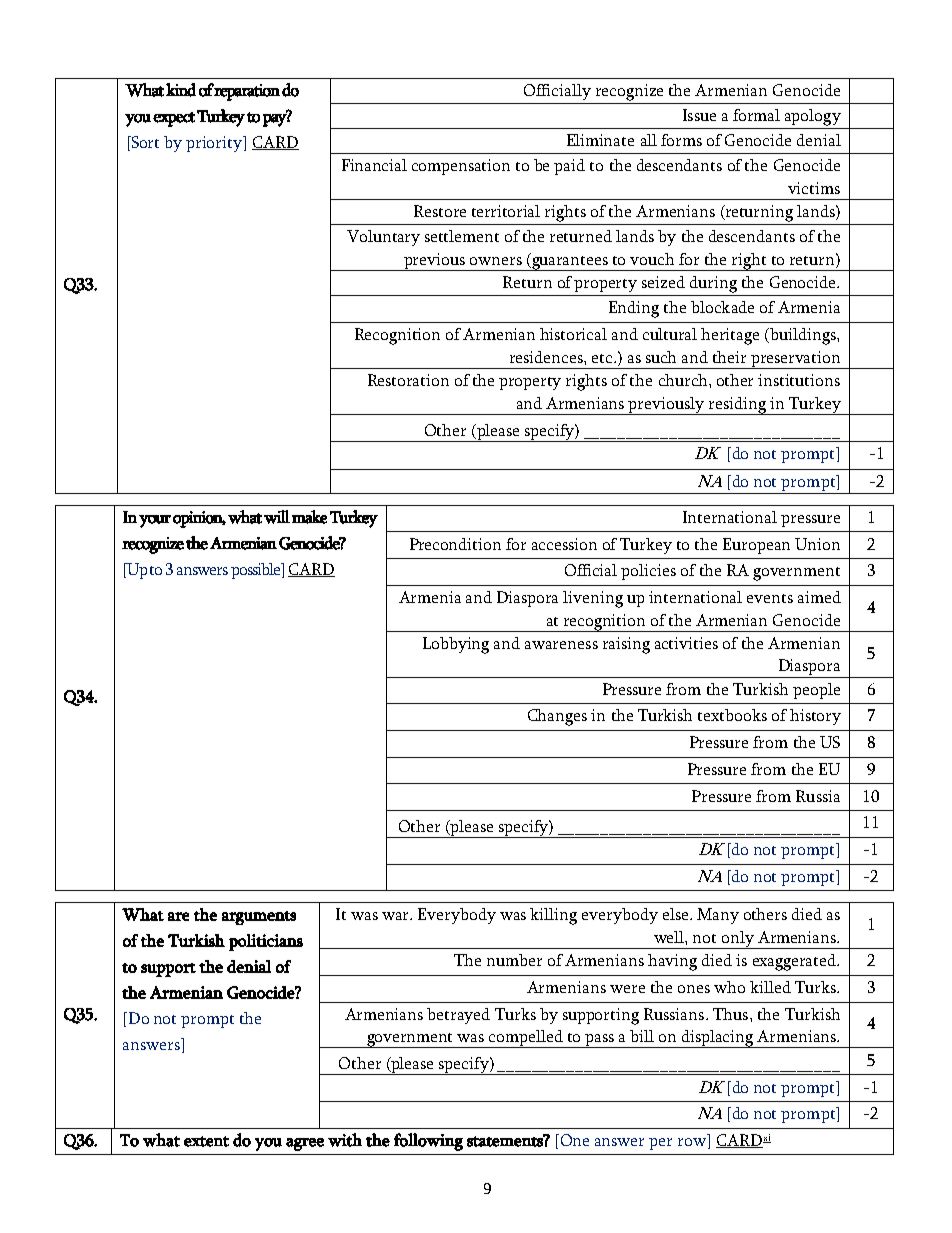 The height and width of the image is (1233, 952). I want to click on formal, so click(756, 115).
